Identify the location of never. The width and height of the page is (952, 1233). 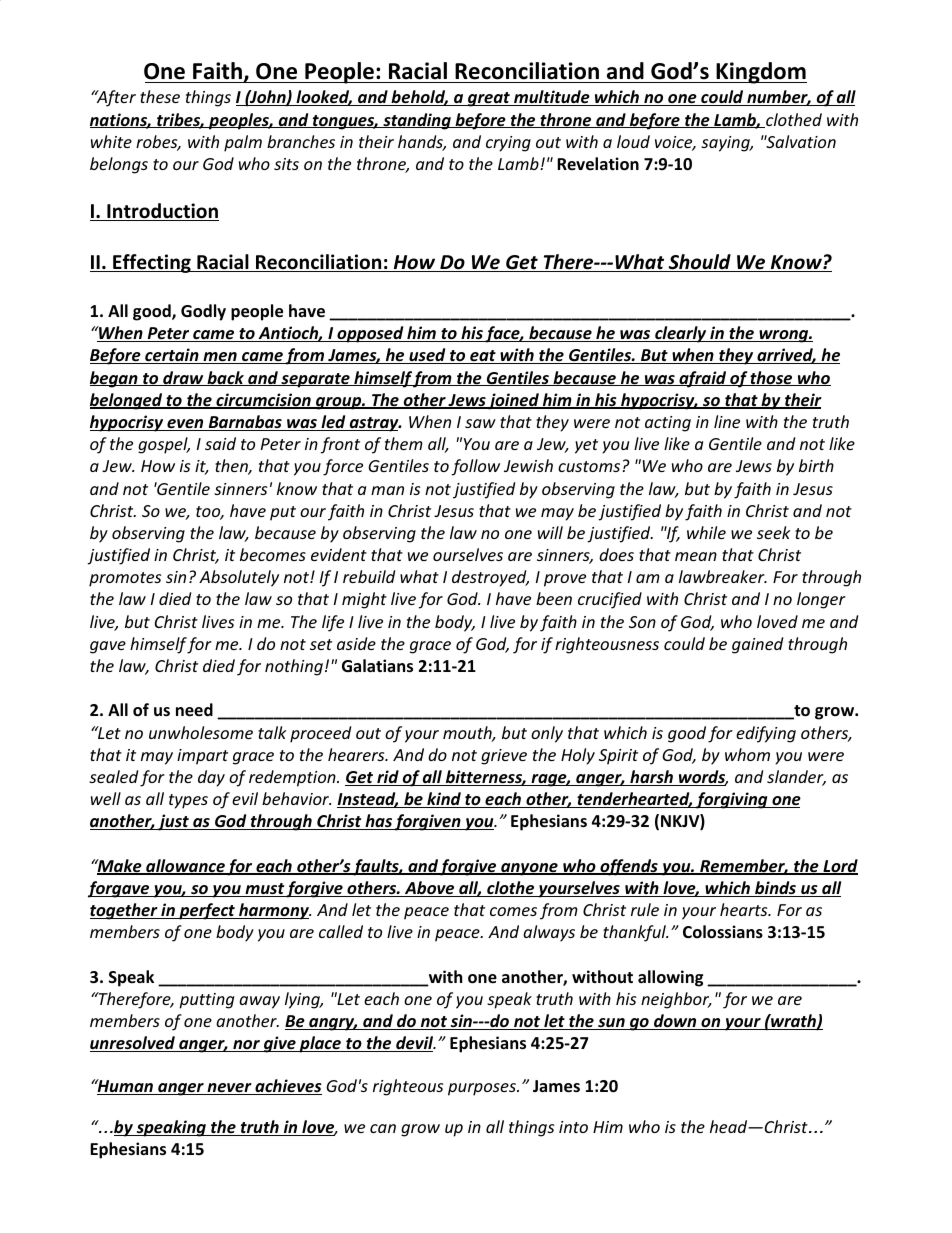
(229, 1089).
